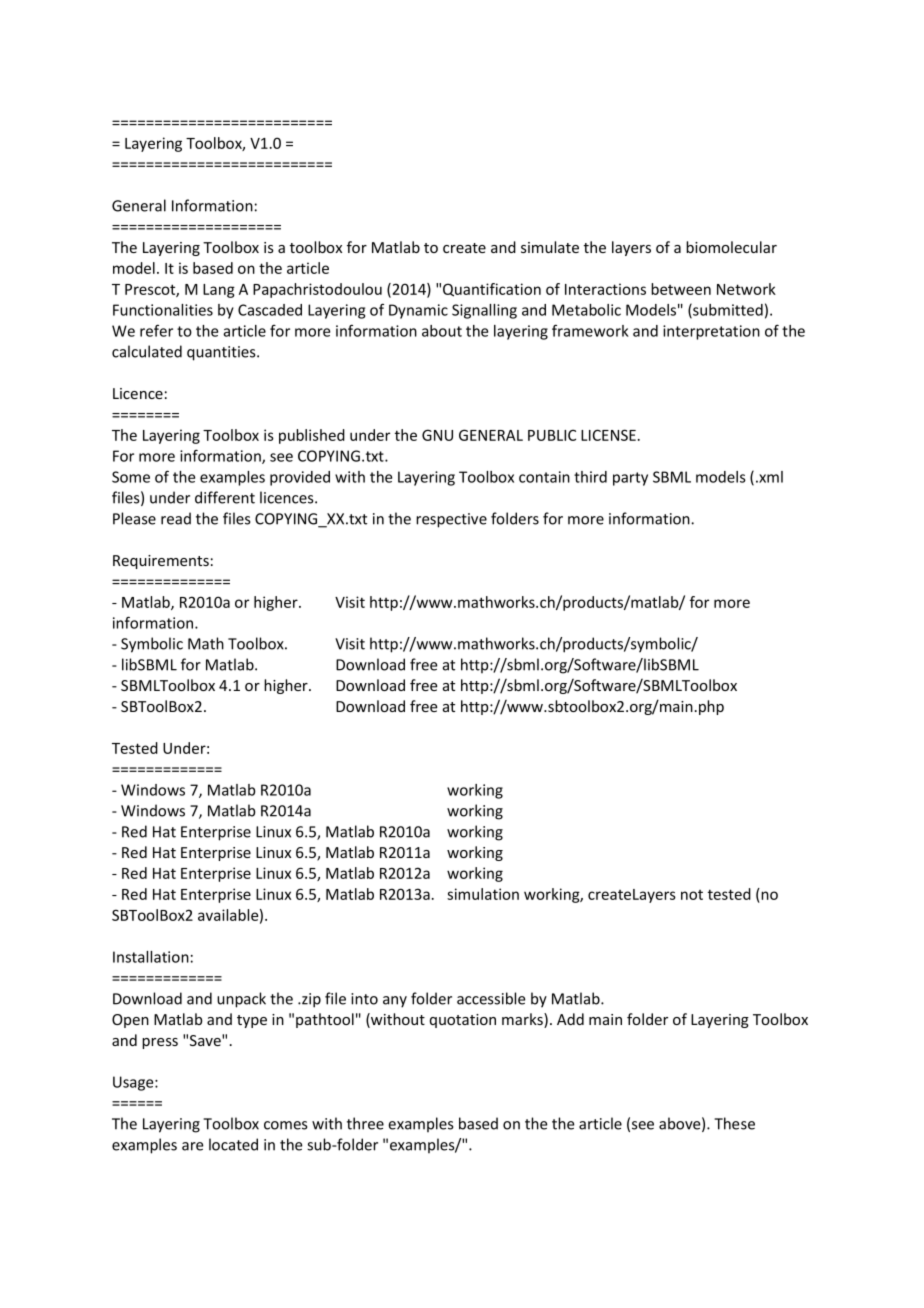 The height and width of the screenshot is (1308, 924). What do you see at coordinates (219, 291) in the screenshot?
I see `Lang` at bounding box center [219, 291].
